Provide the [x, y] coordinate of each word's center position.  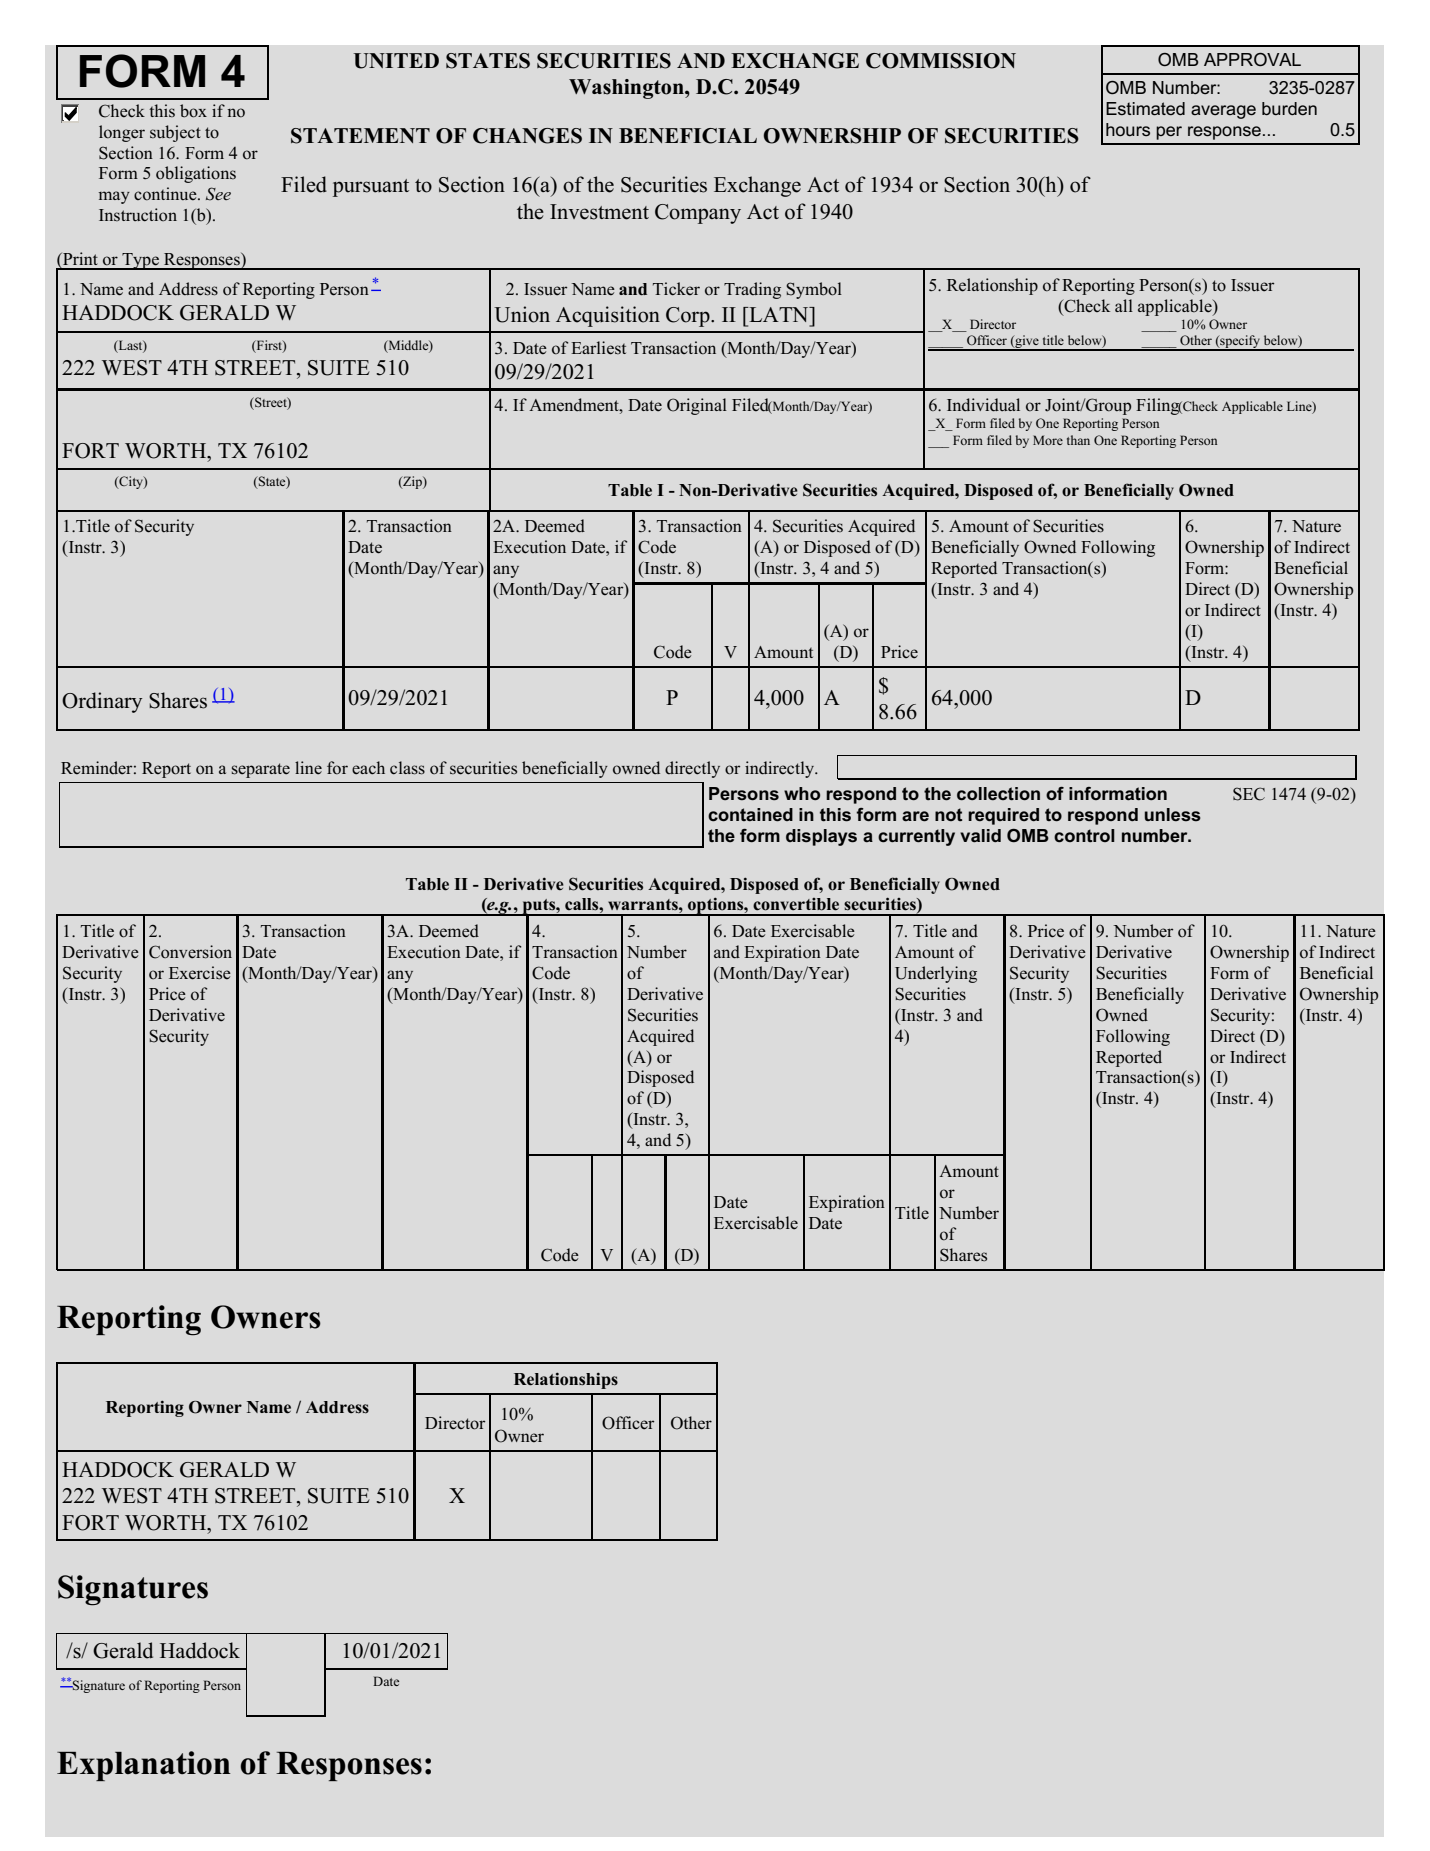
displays [821, 837]
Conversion [190, 952]
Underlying [936, 974]
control [1084, 836]
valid [980, 836]
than [1078, 440]
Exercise [200, 973]
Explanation [144, 1766]
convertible [796, 904]
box [193, 111]
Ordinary [102, 702]
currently [916, 837]
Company [698, 214]
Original [697, 406]
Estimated [1145, 109]
